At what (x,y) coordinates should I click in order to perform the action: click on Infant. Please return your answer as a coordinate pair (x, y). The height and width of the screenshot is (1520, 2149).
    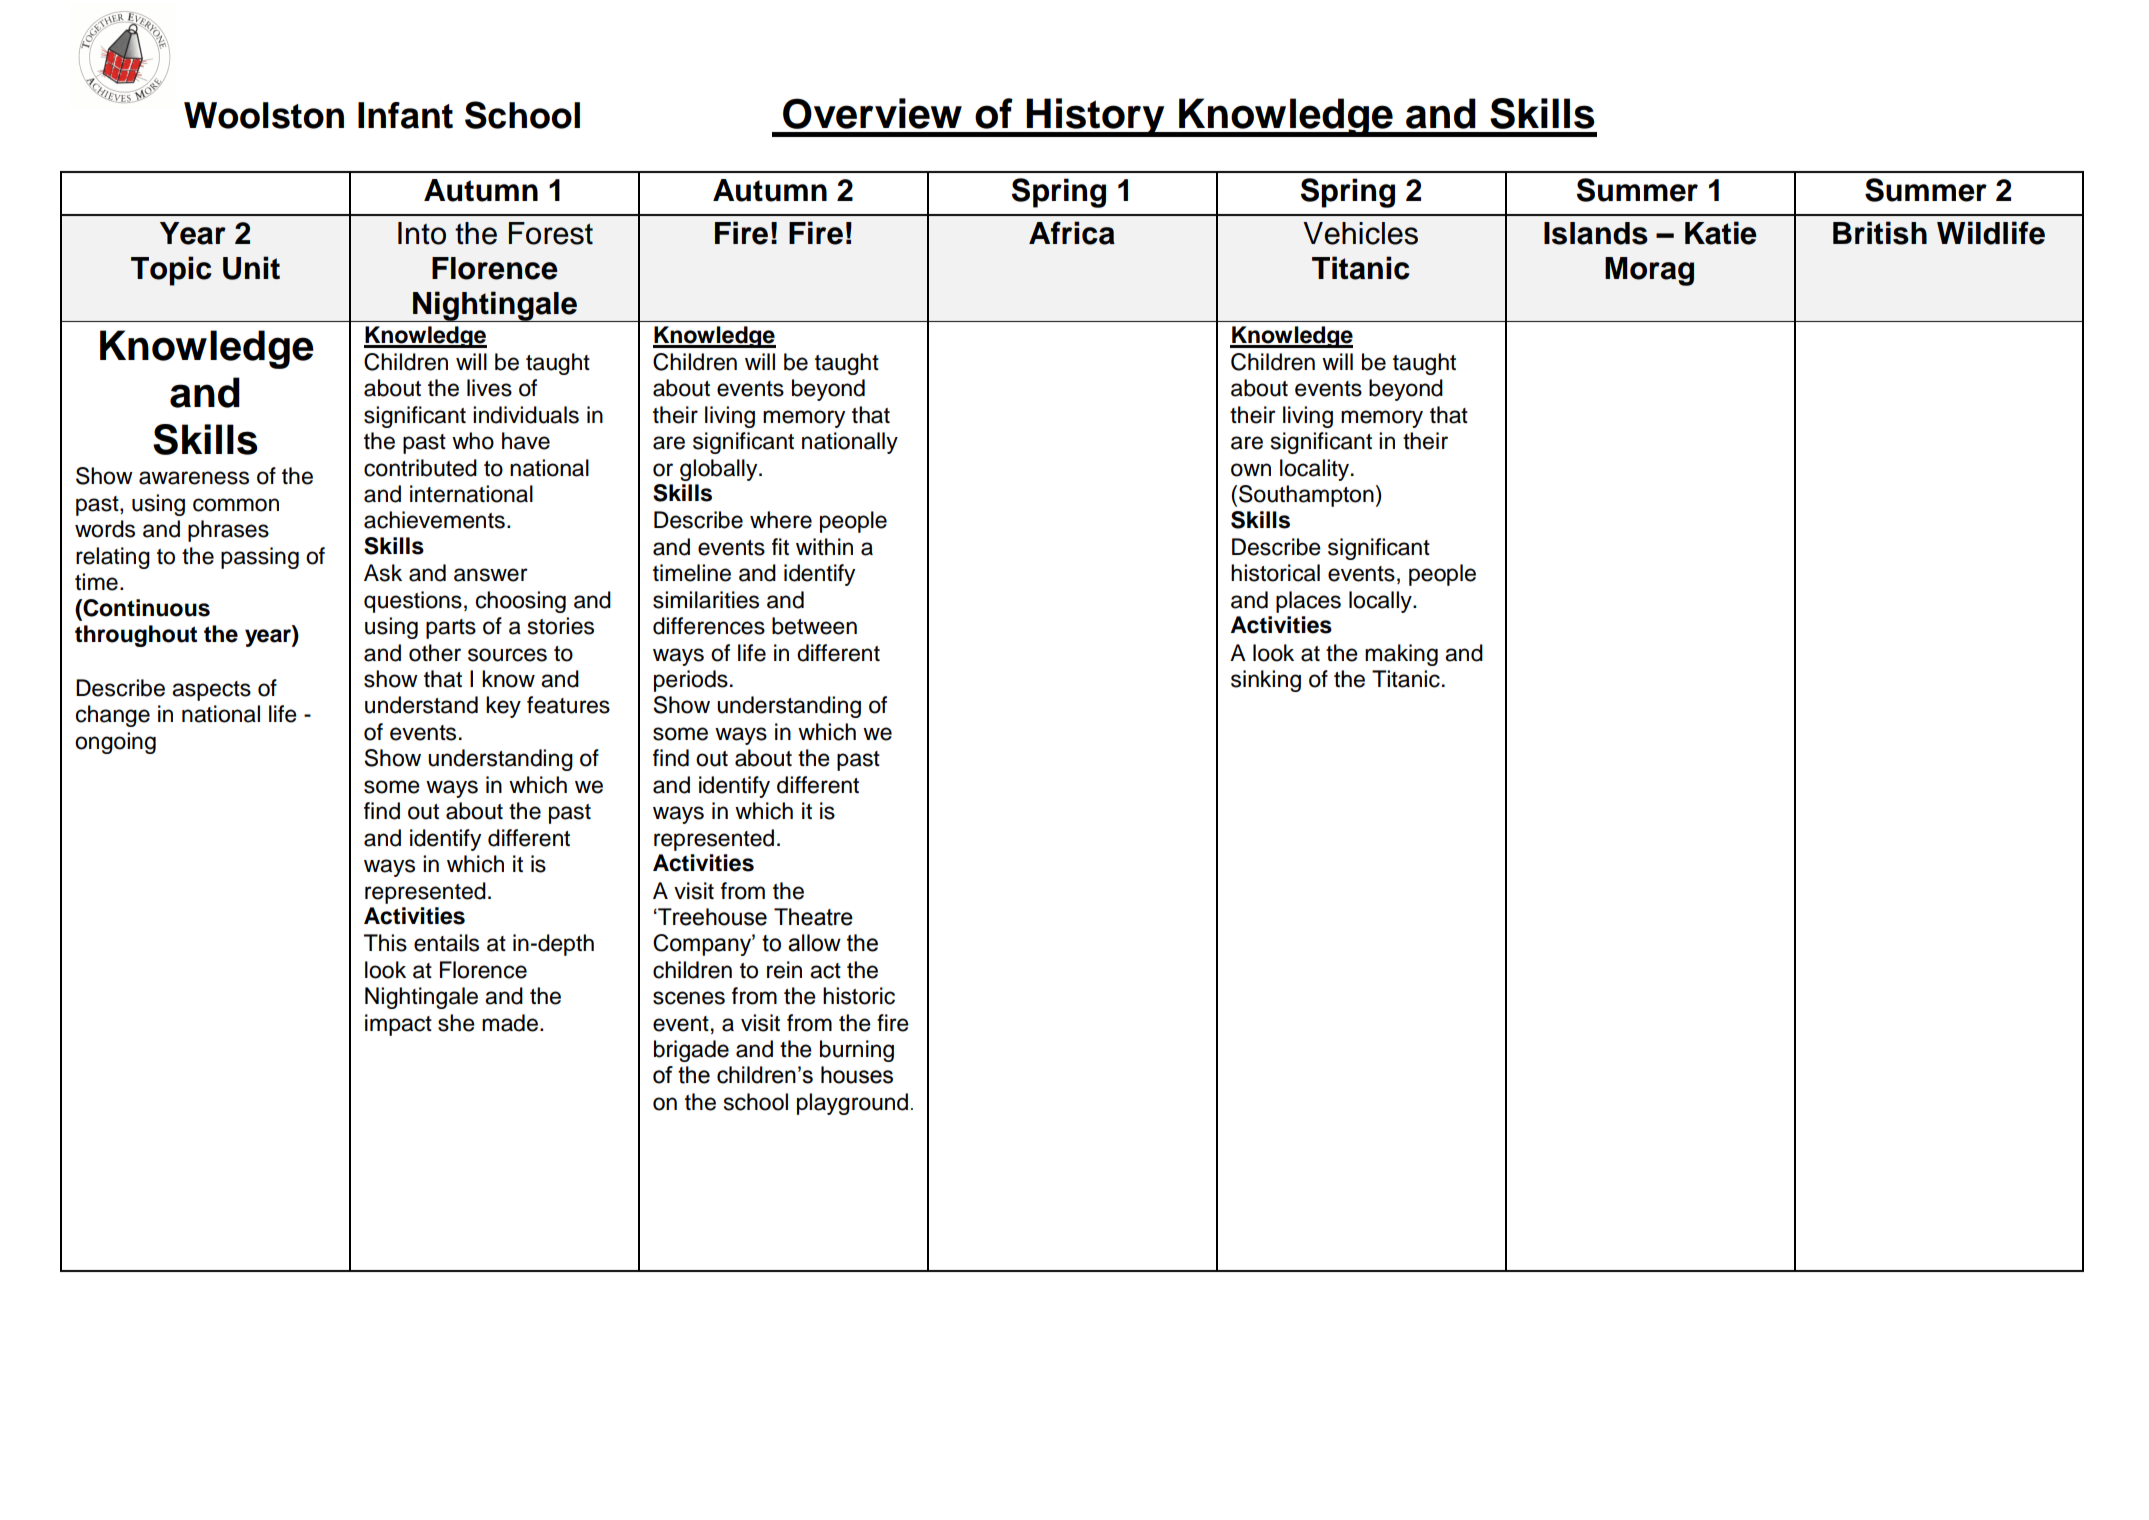
    Looking at the image, I should click on (405, 115).
